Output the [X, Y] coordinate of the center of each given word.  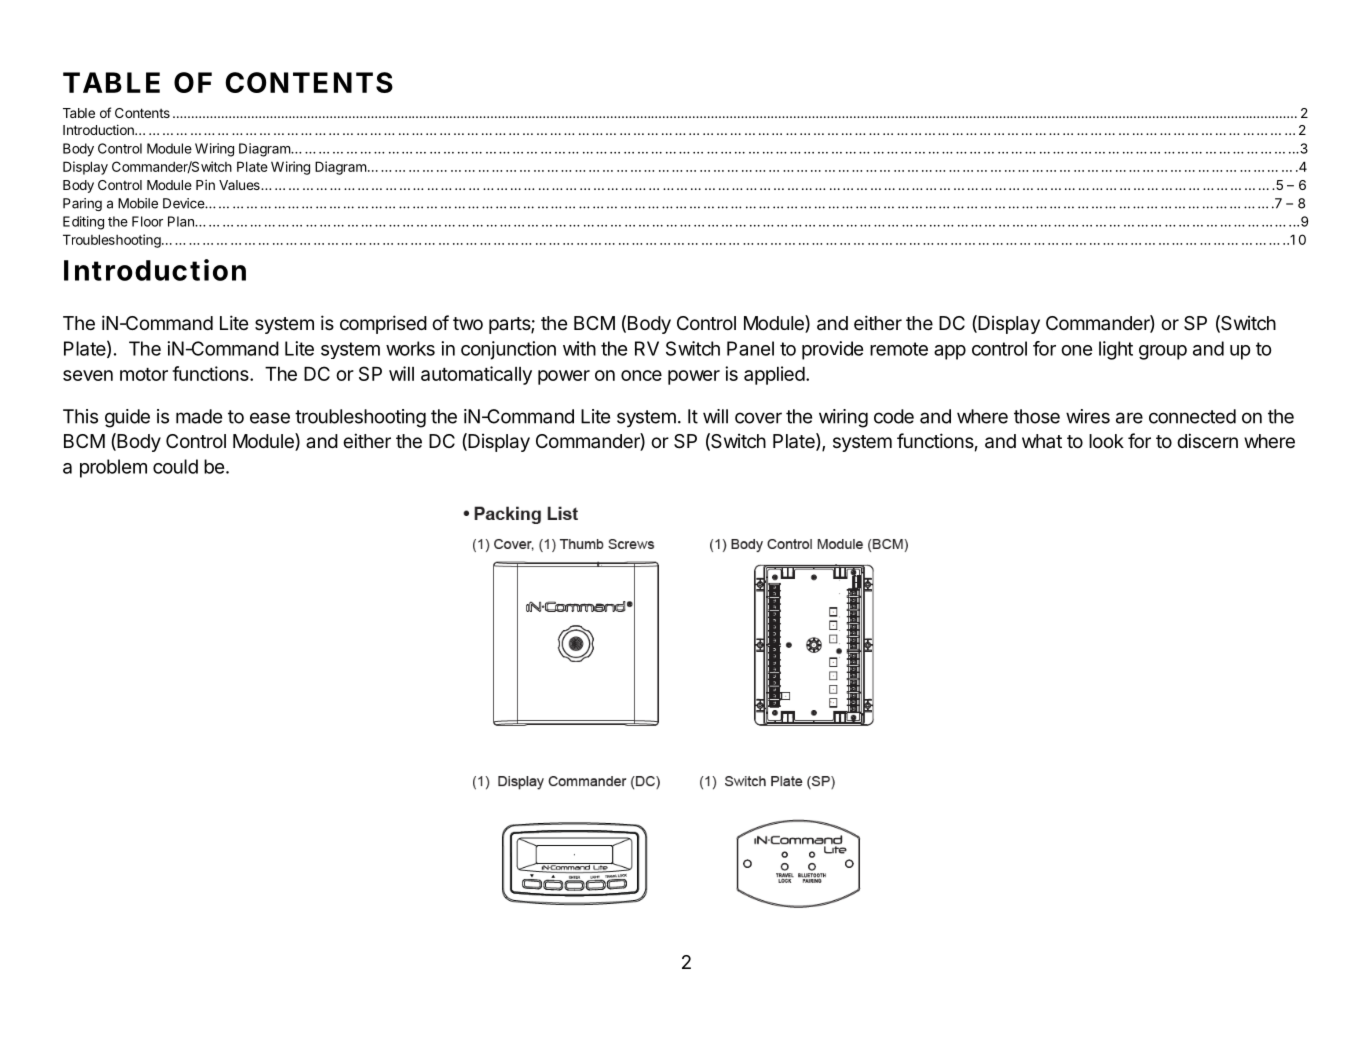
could [175, 466]
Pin [205, 185]
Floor [147, 221]
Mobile [138, 203]
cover [758, 418]
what [1042, 441]
